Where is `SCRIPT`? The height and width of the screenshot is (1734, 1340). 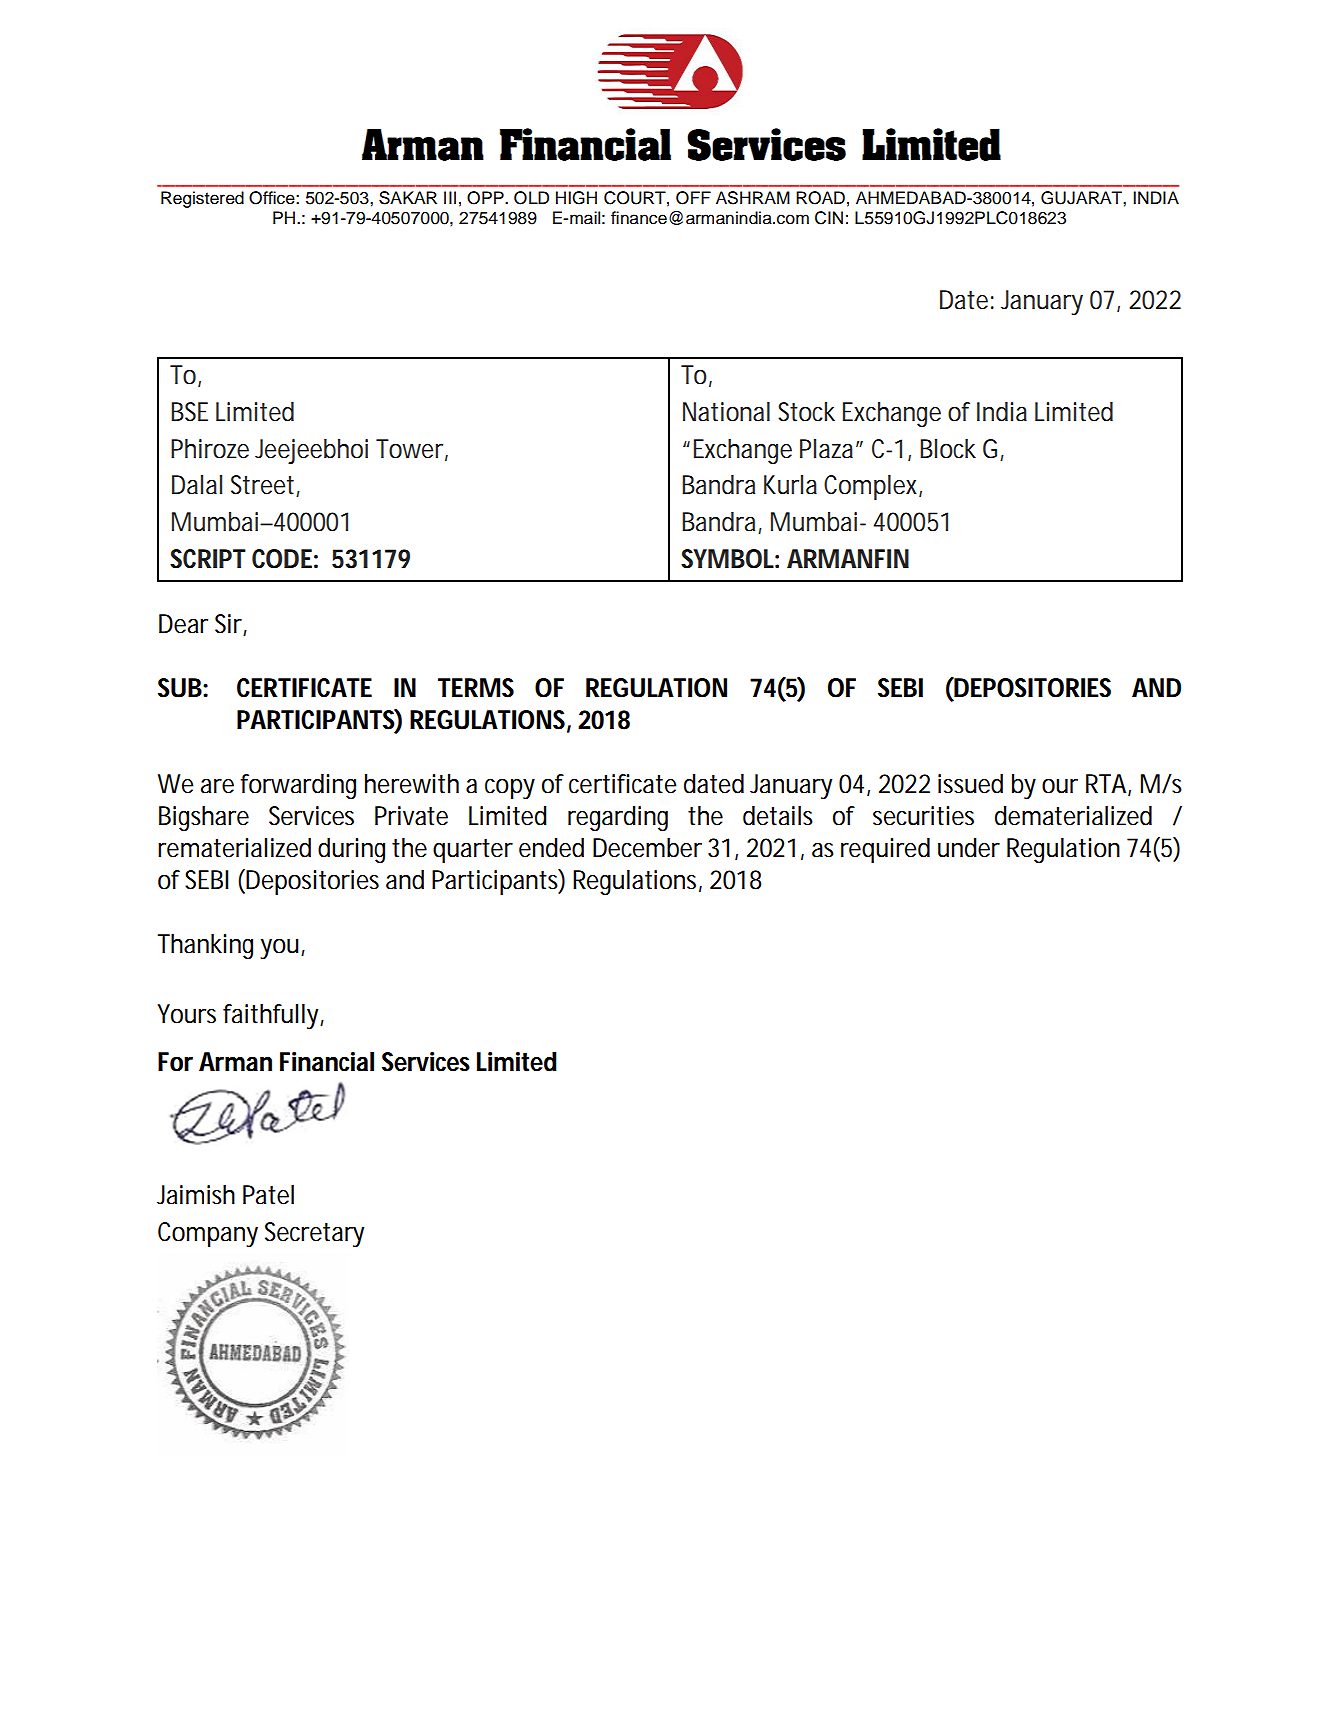
SCRIPT is located at coordinates (208, 559).
